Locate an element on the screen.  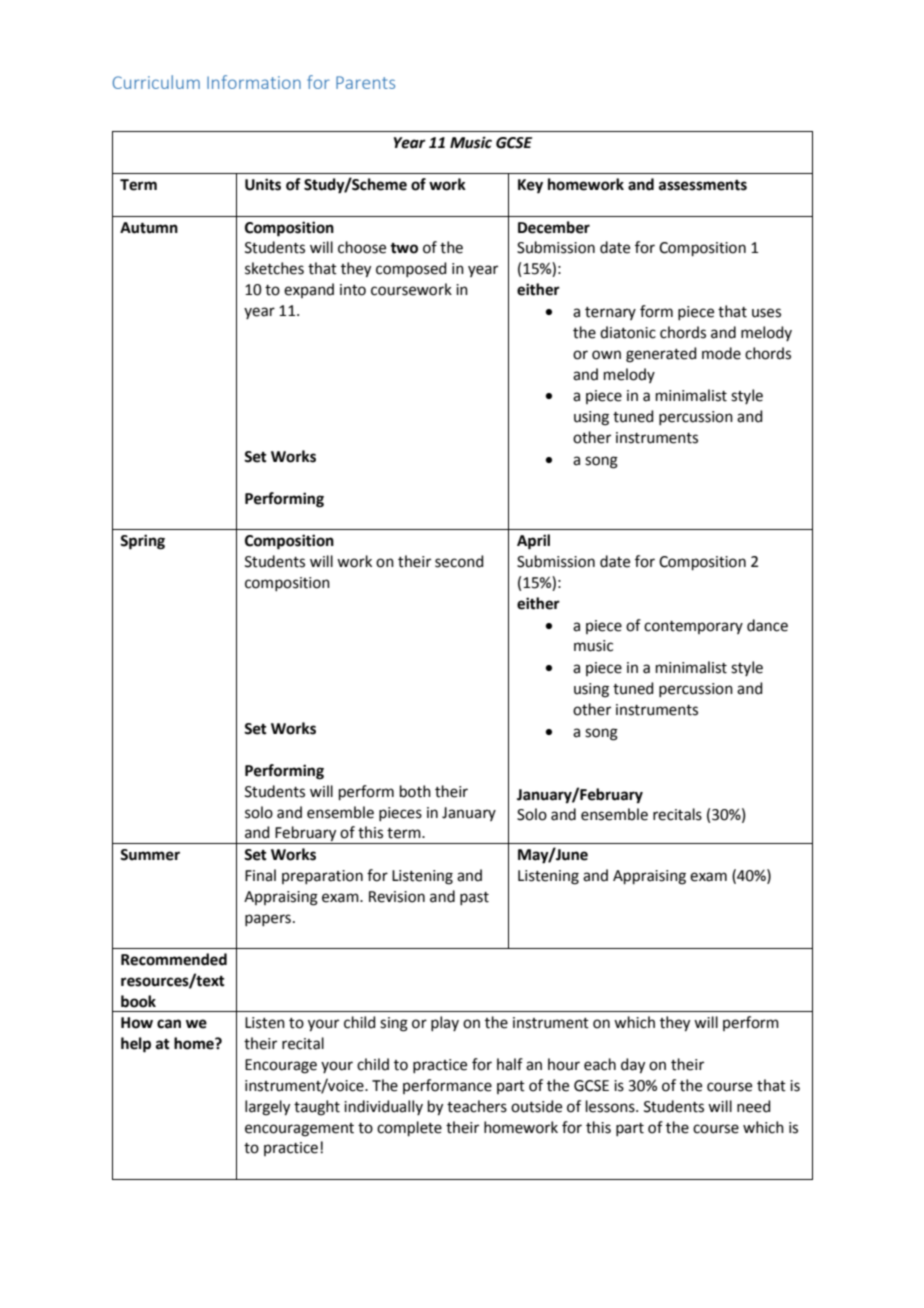
need is located at coordinates (754, 1106).
